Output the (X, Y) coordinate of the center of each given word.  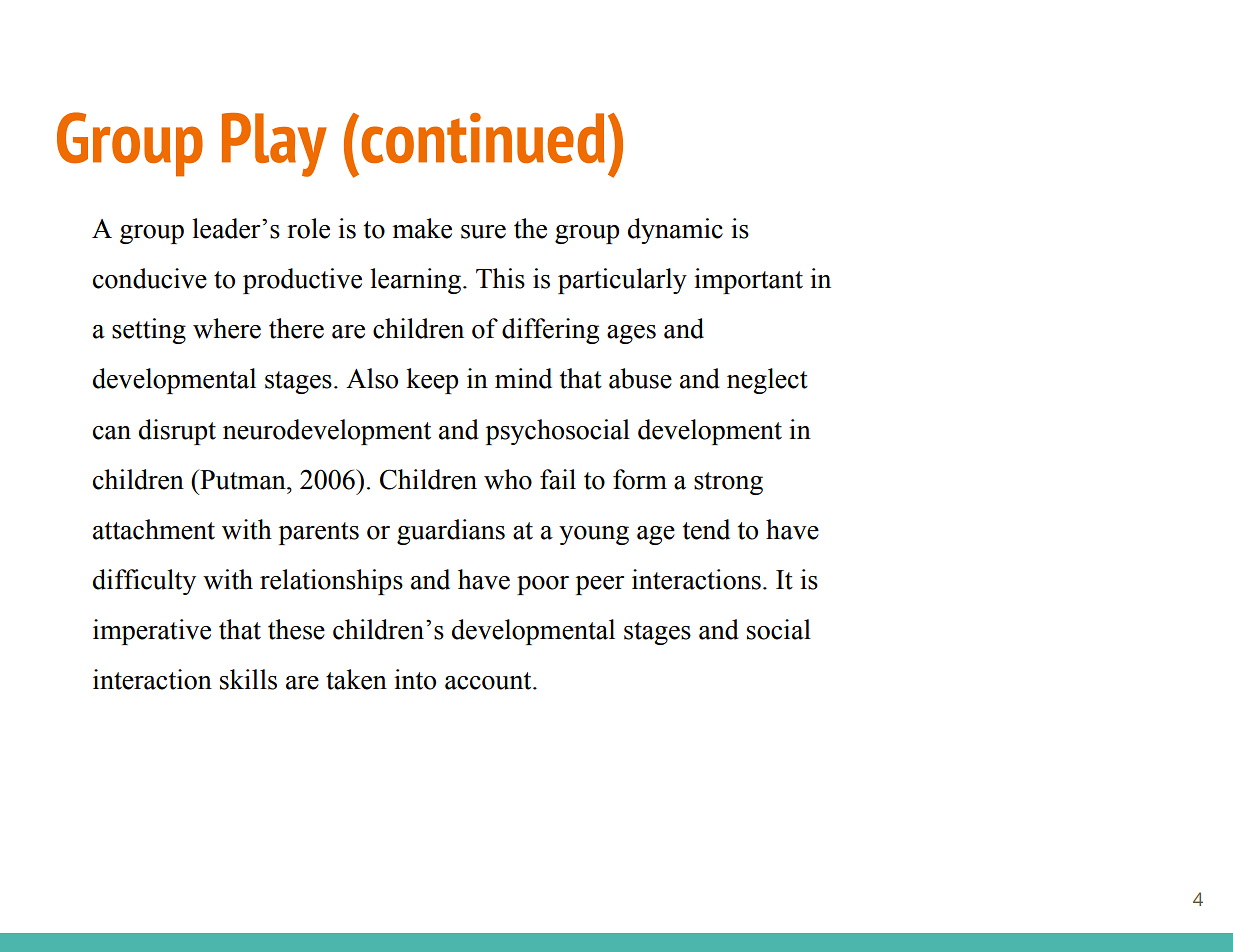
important (748, 281)
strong (728, 483)
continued (483, 138)
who (508, 479)
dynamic (675, 231)
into (415, 679)
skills (248, 679)
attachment (154, 529)
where (227, 328)
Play (274, 145)
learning (417, 281)
